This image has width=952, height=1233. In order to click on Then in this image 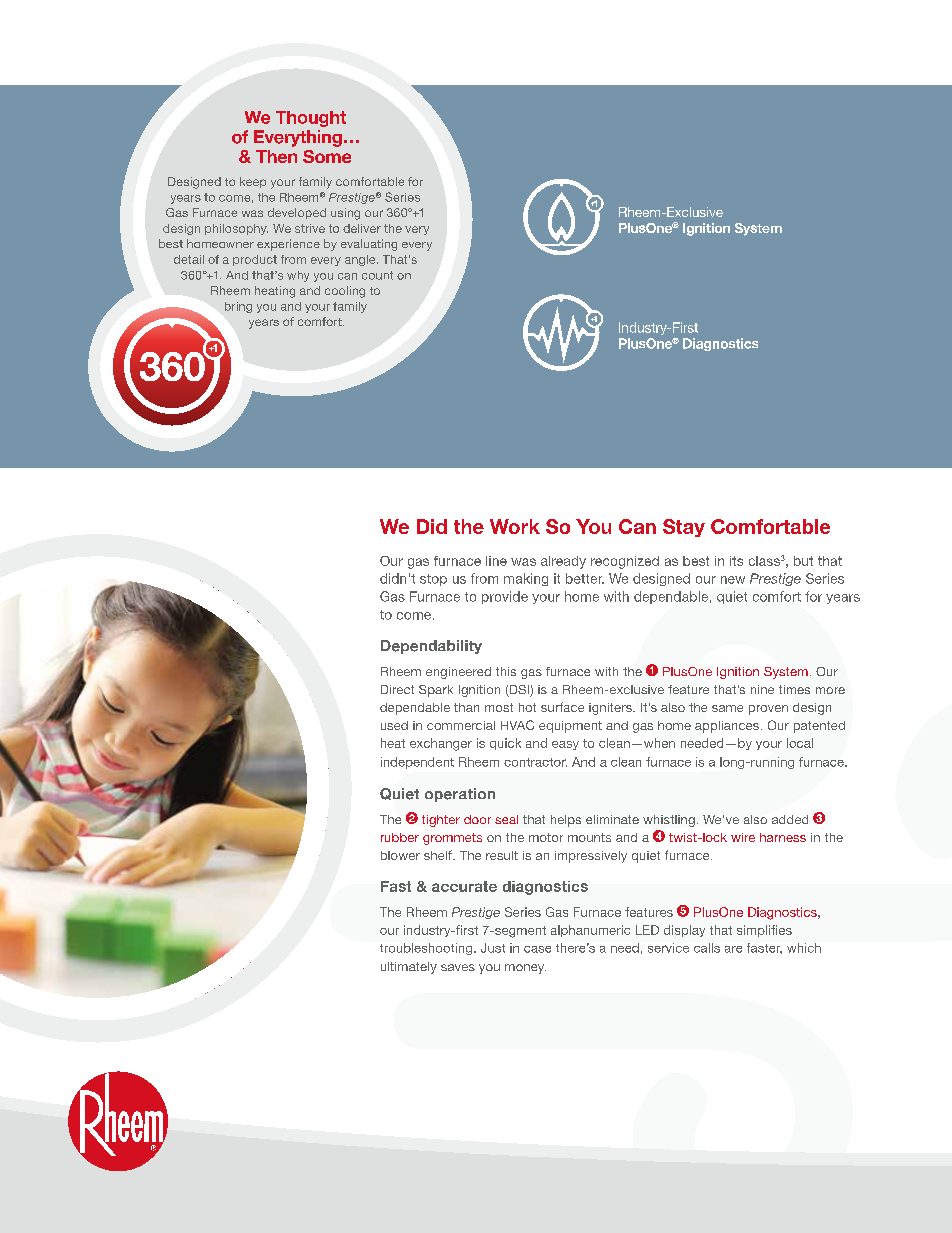, I will do `click(276, 156)`.
